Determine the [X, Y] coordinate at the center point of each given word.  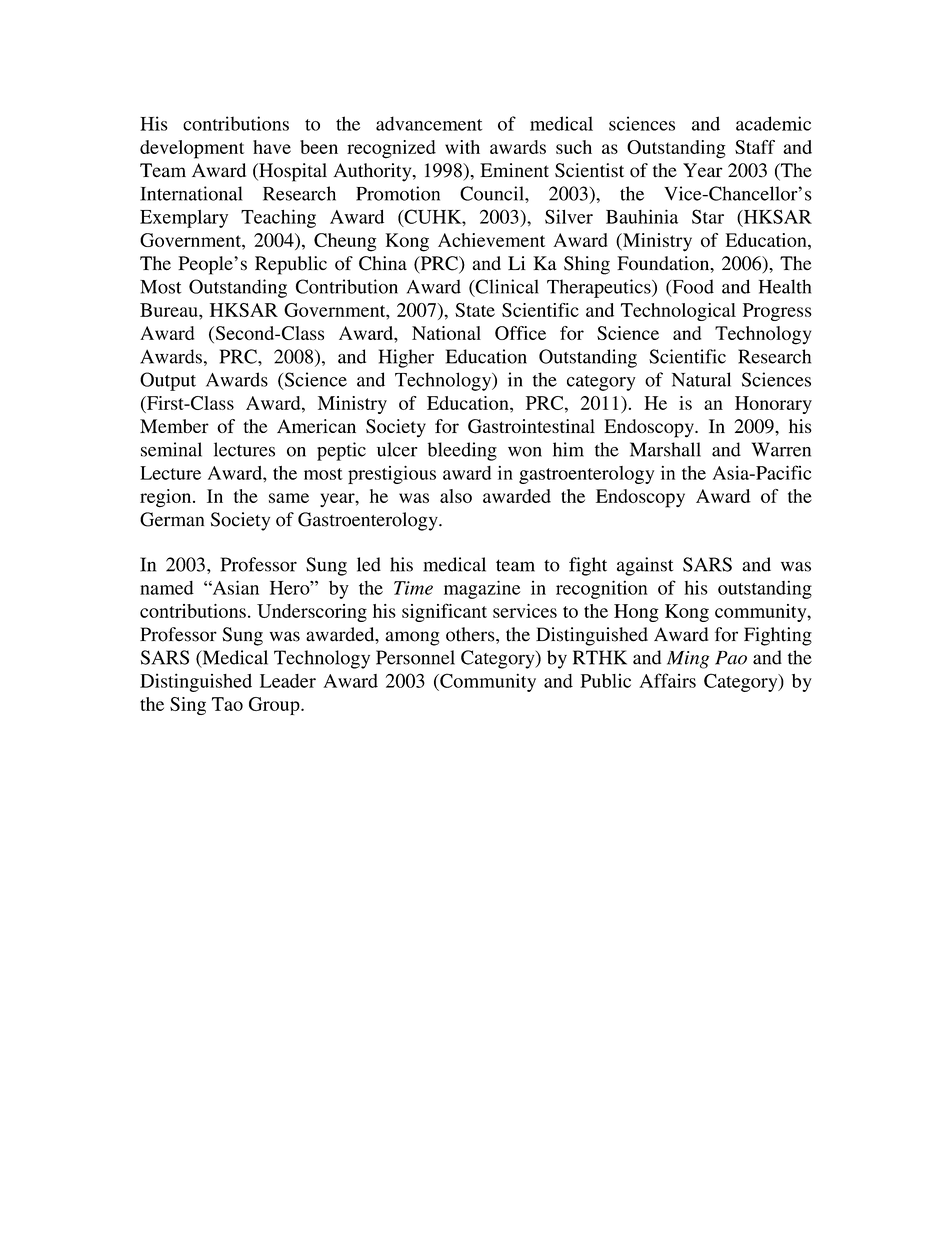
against [645, 566]
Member [174, 426]
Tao [227, 704]
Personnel [415, 657]
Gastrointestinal [531, 426]
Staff [755, 147]
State [475, 310]
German [172, 519]
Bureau [170, 310]
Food [692, 287]
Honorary [773, 405]
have [272, 147]
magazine [482, 589]
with [462, 147]
